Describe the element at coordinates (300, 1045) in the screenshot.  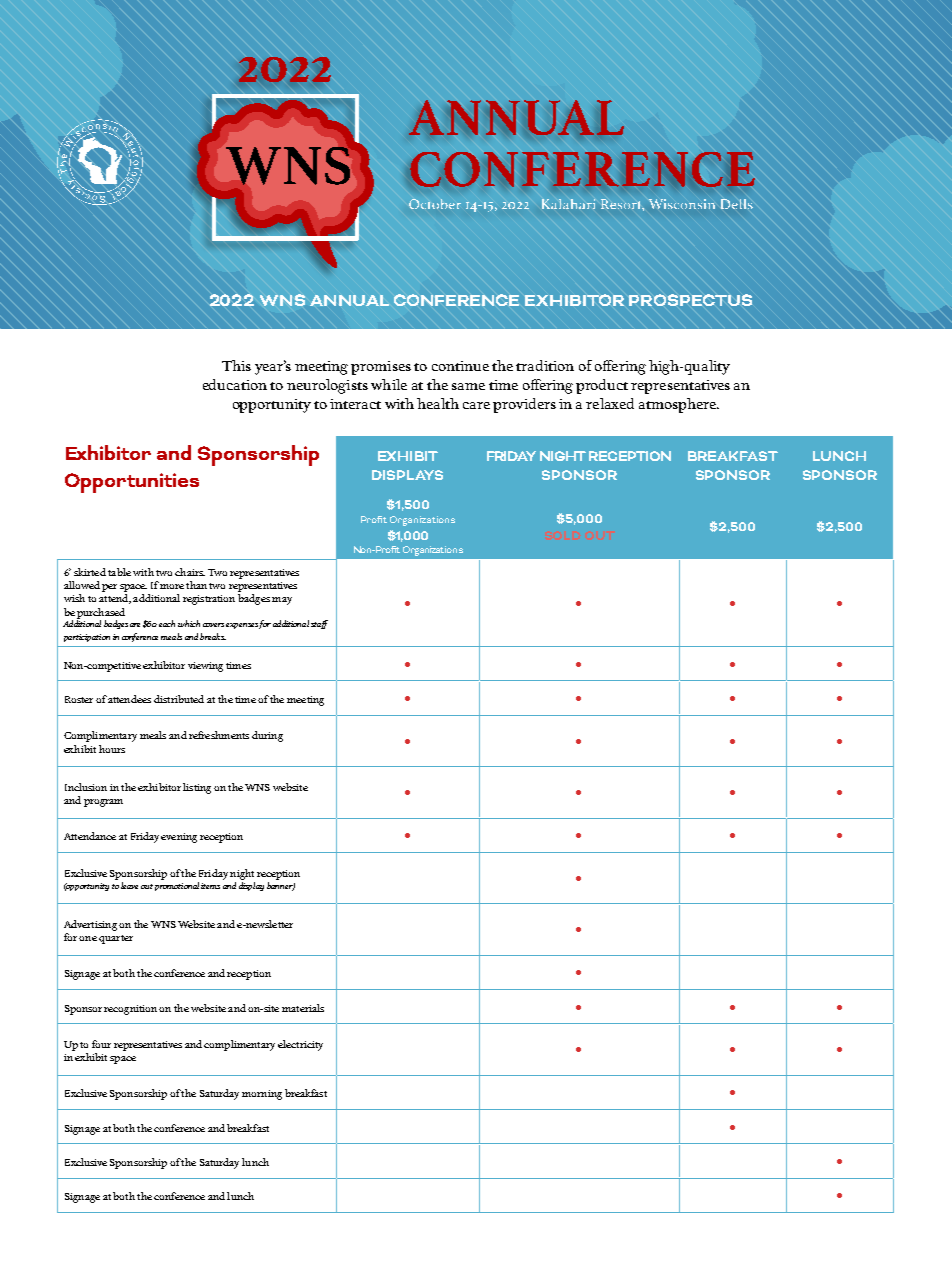
I see `electricity` at that location.
